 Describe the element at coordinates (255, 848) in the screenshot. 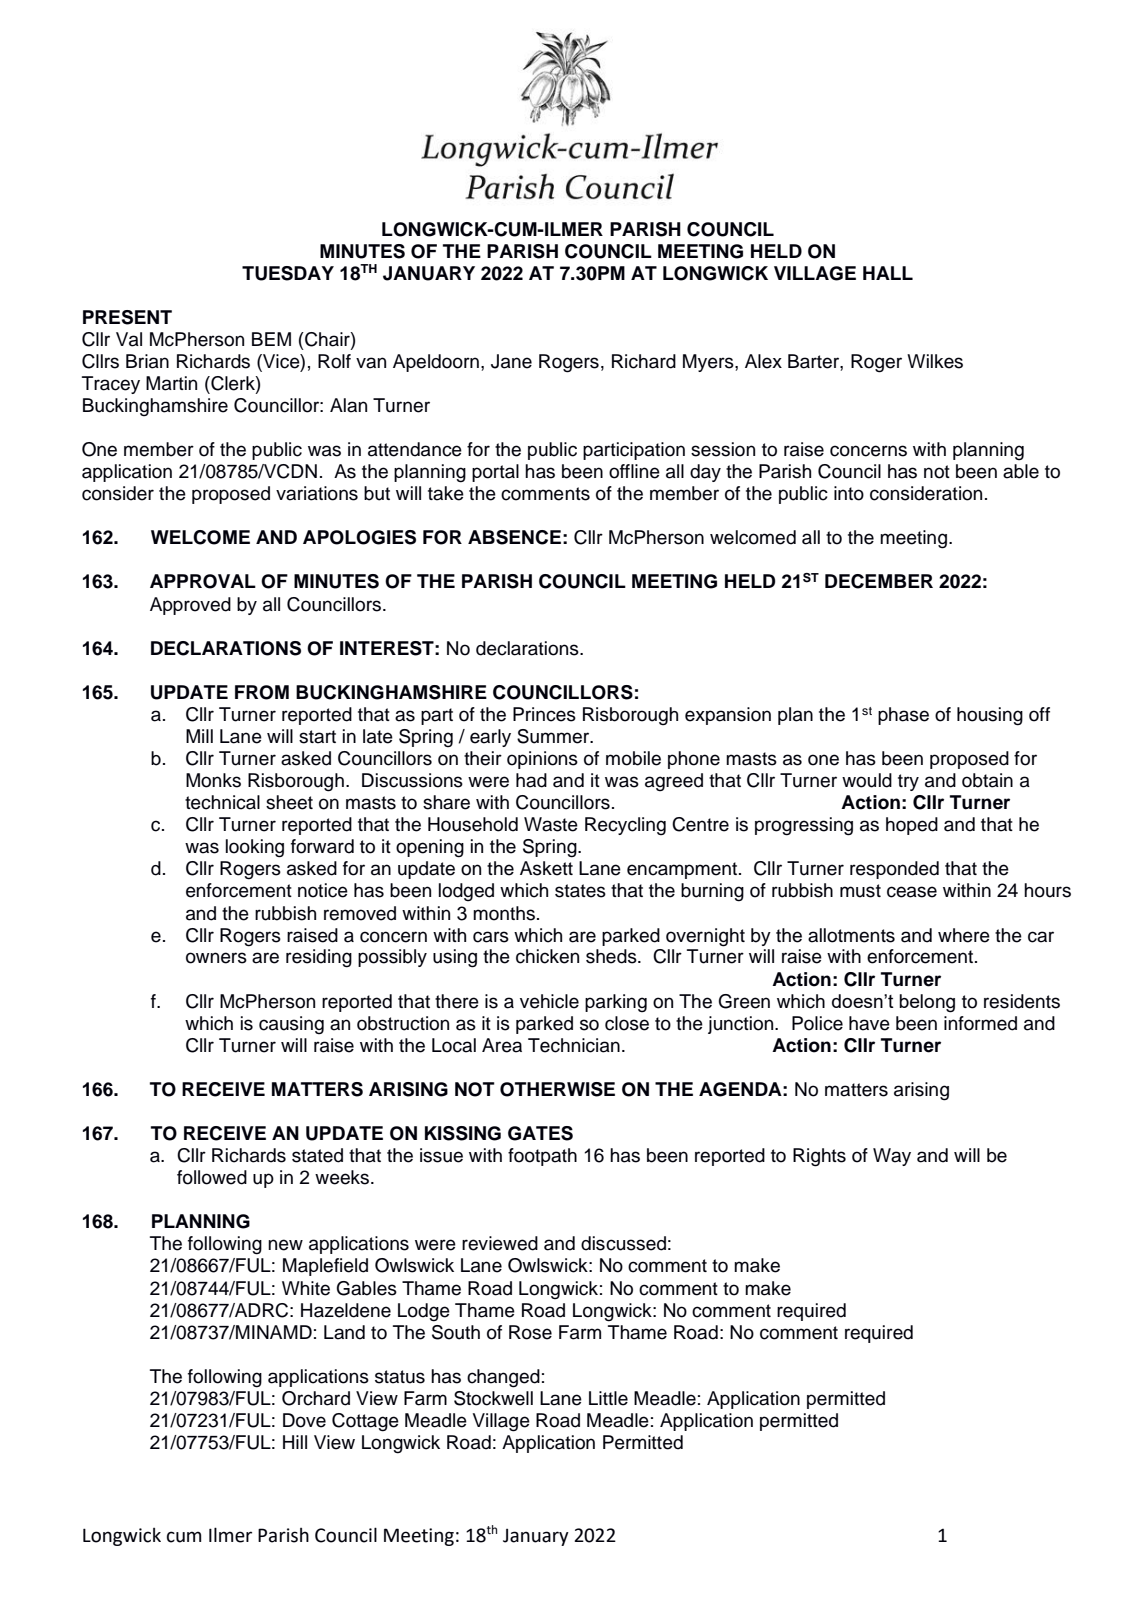

I see `looking` at that location.
